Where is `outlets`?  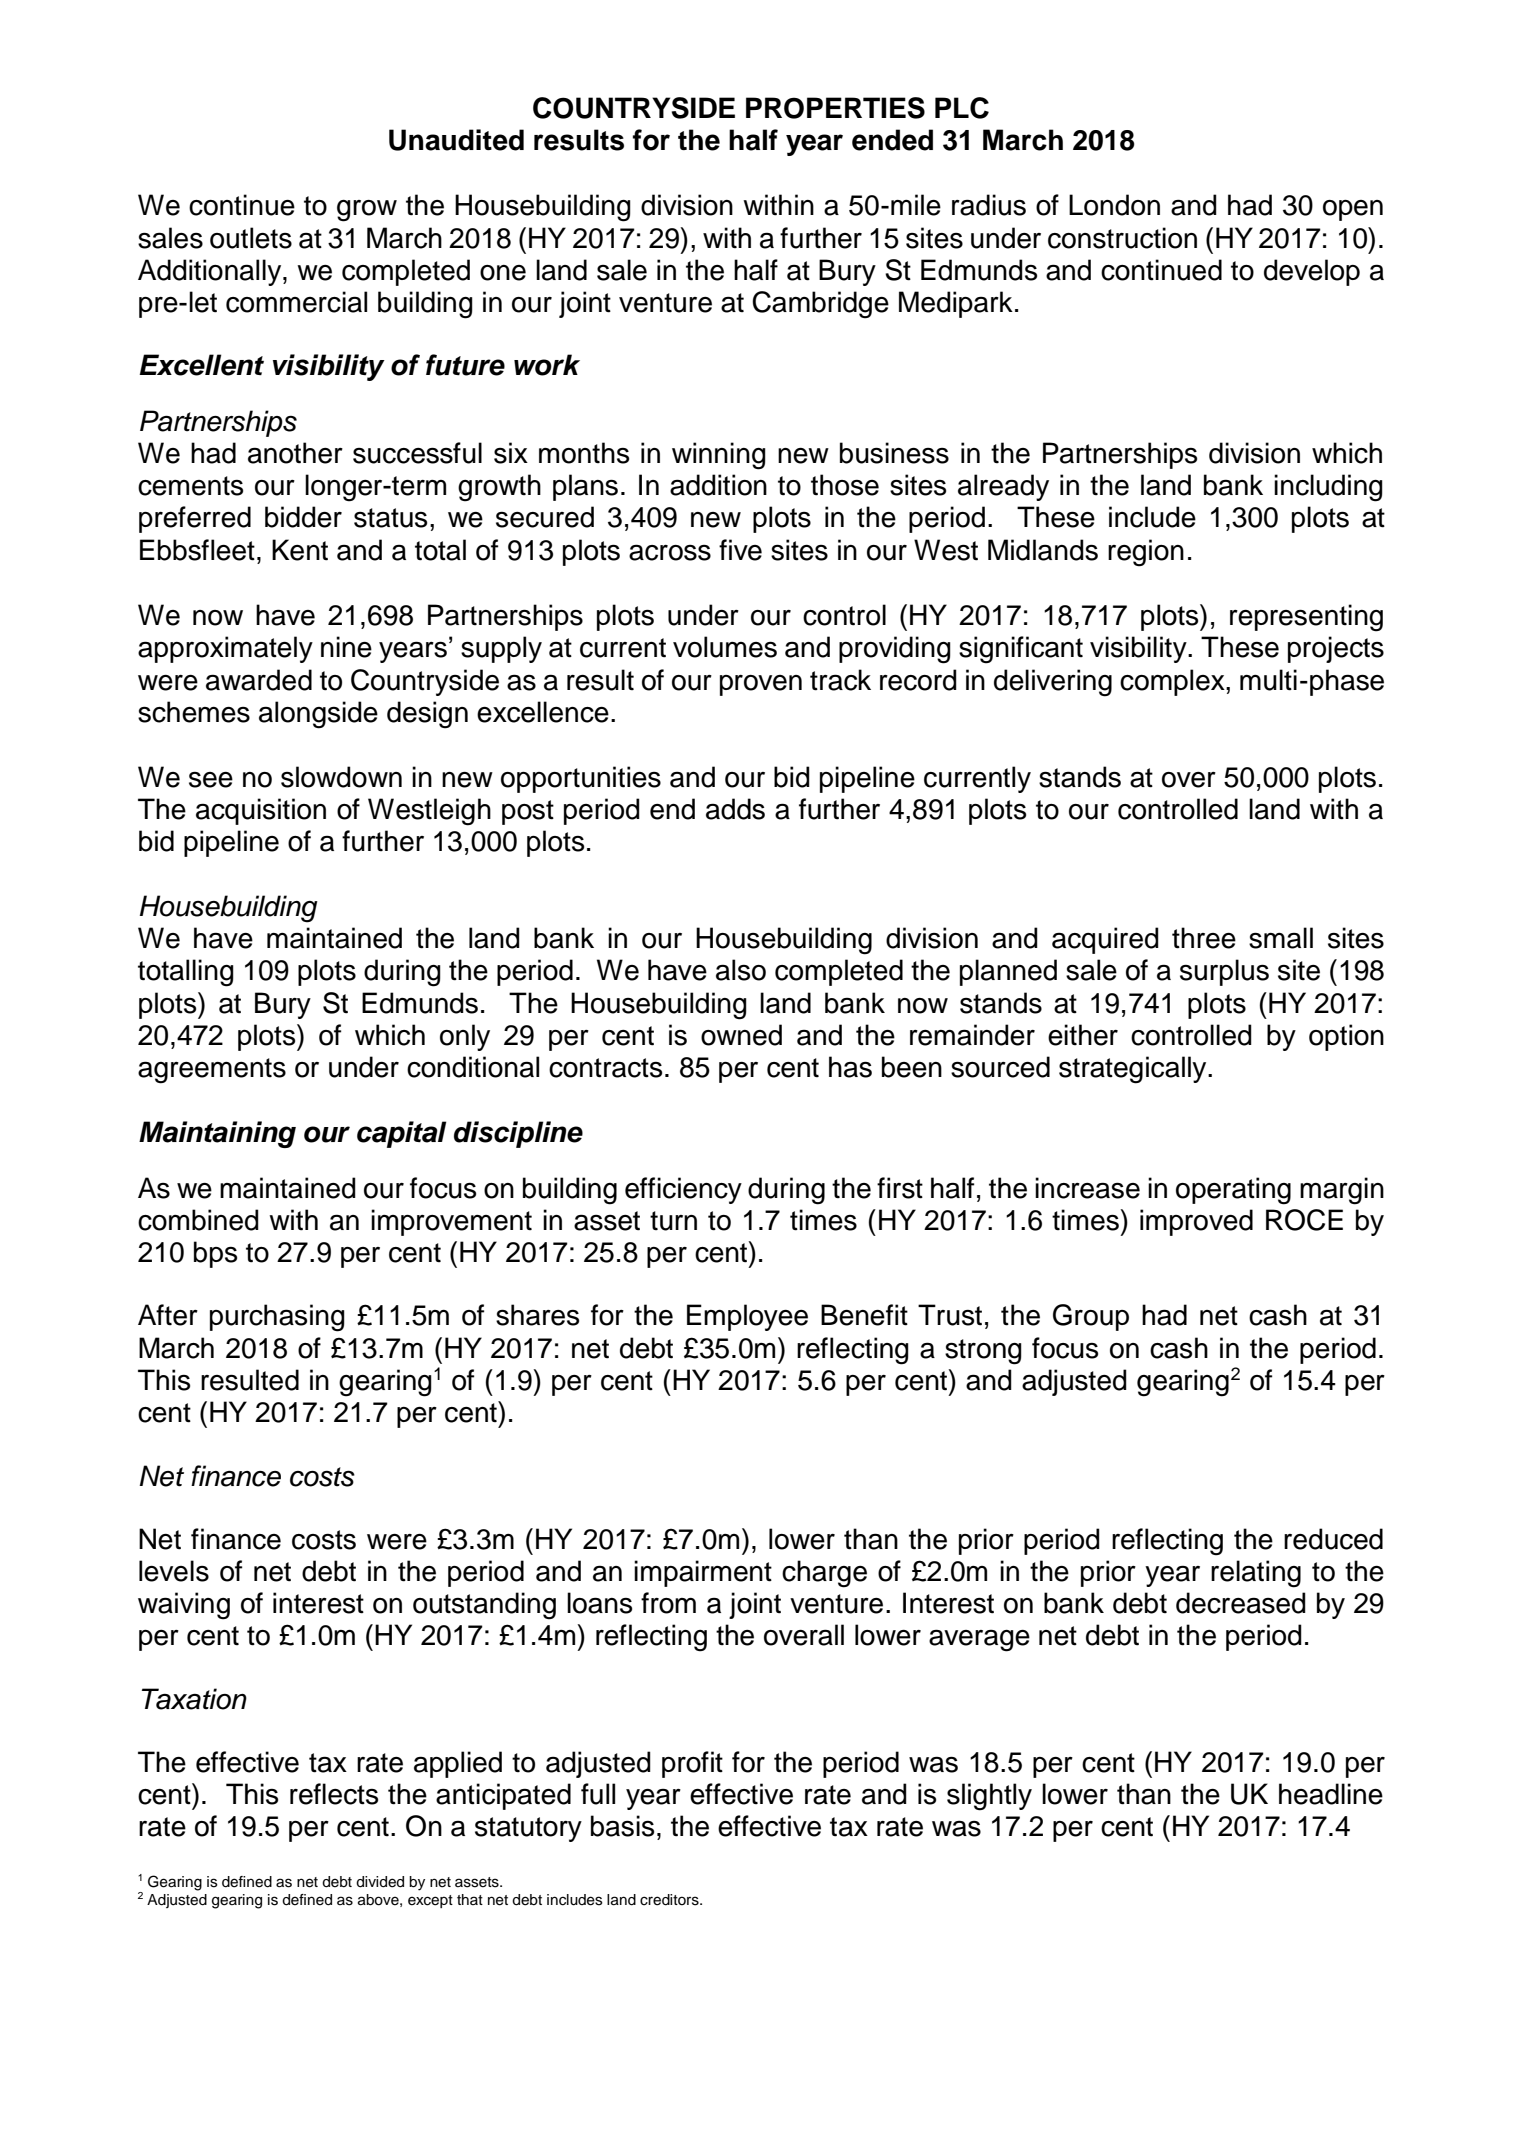 outlets is located at coordinates (251, 238).
